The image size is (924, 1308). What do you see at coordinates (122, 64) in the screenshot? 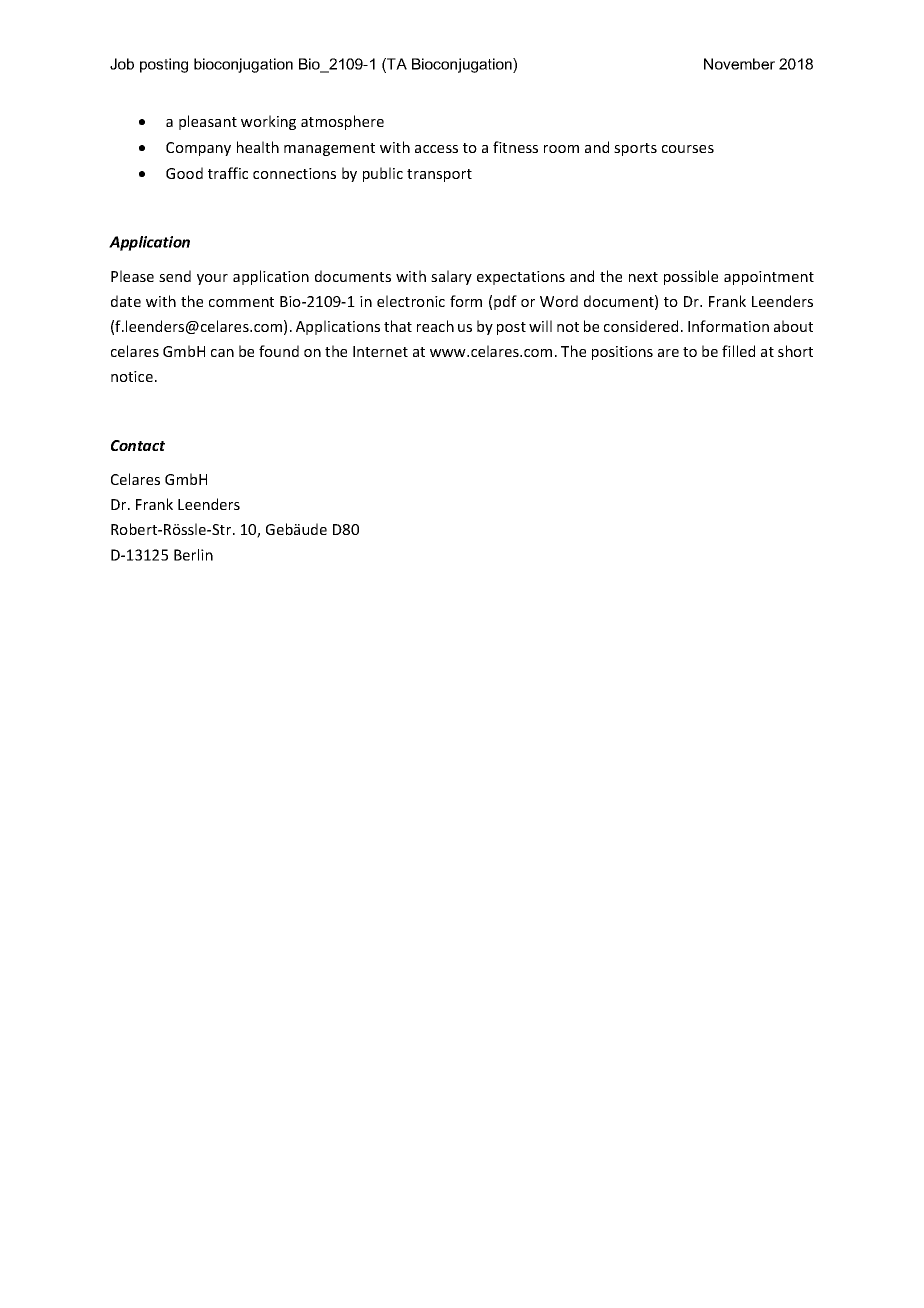
I see `Job` at bounding box center [122, 64].
